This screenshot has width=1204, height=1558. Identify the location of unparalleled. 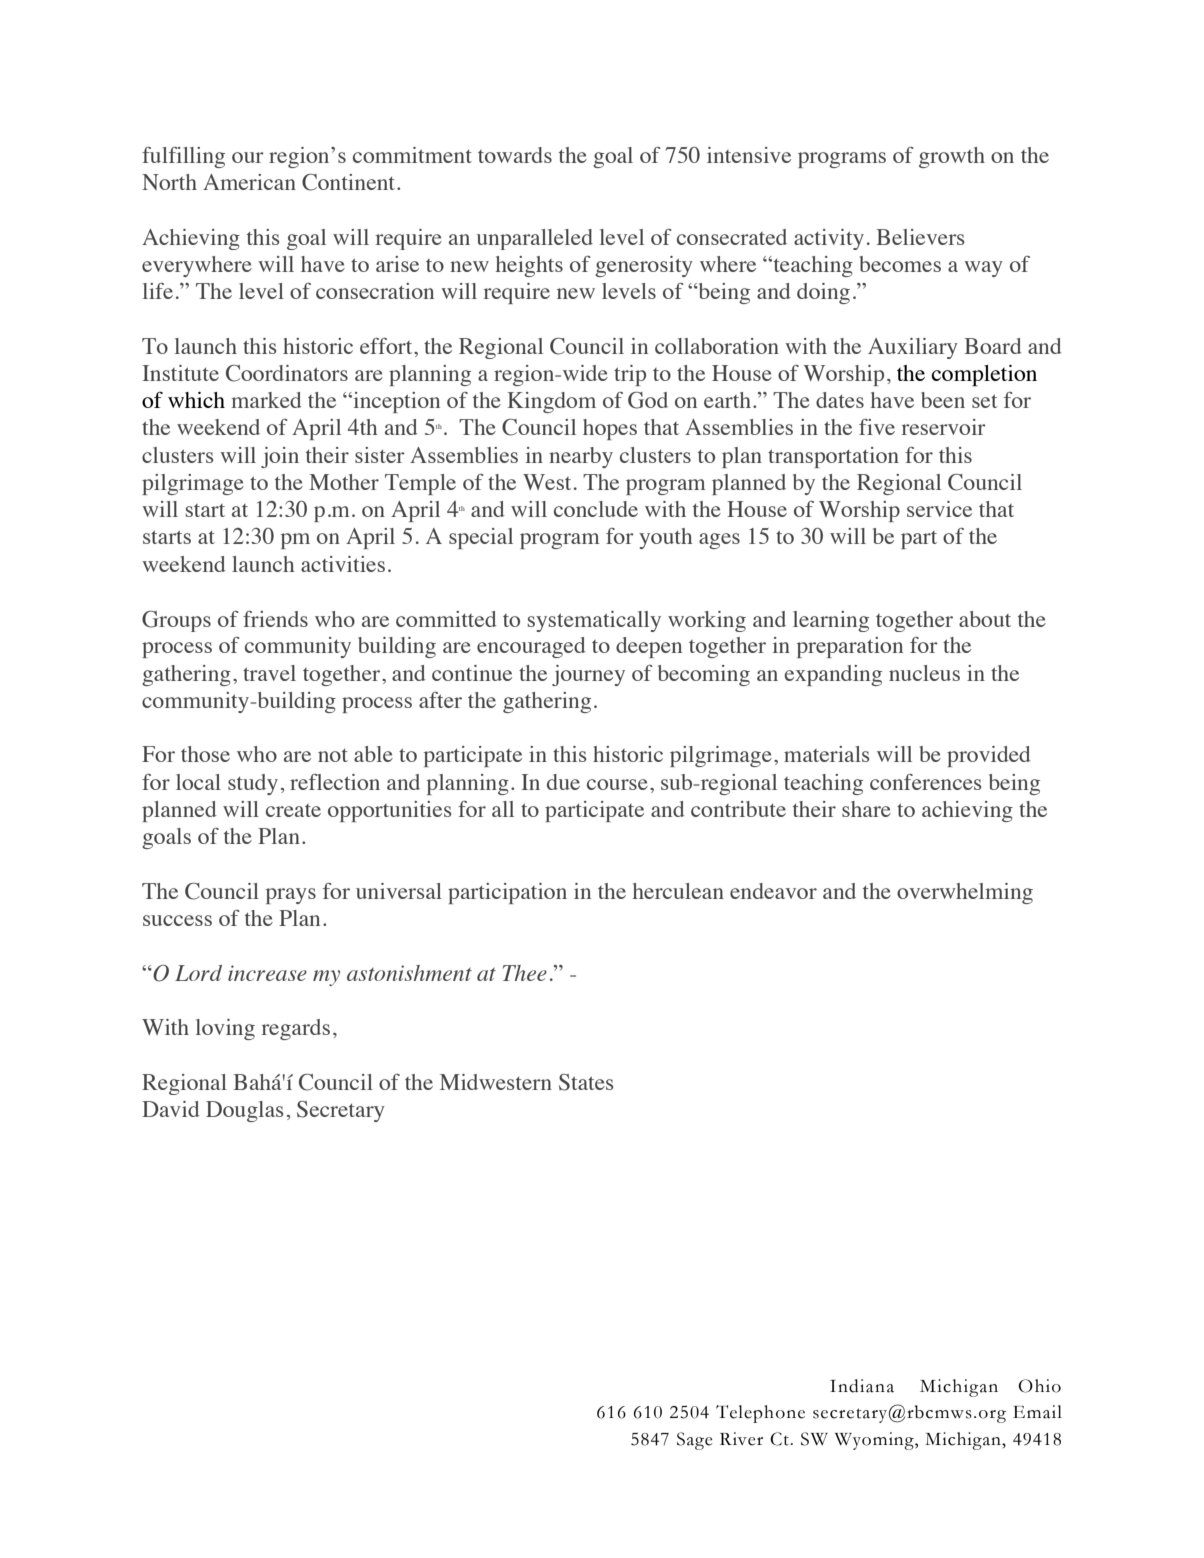
(535, 239).
